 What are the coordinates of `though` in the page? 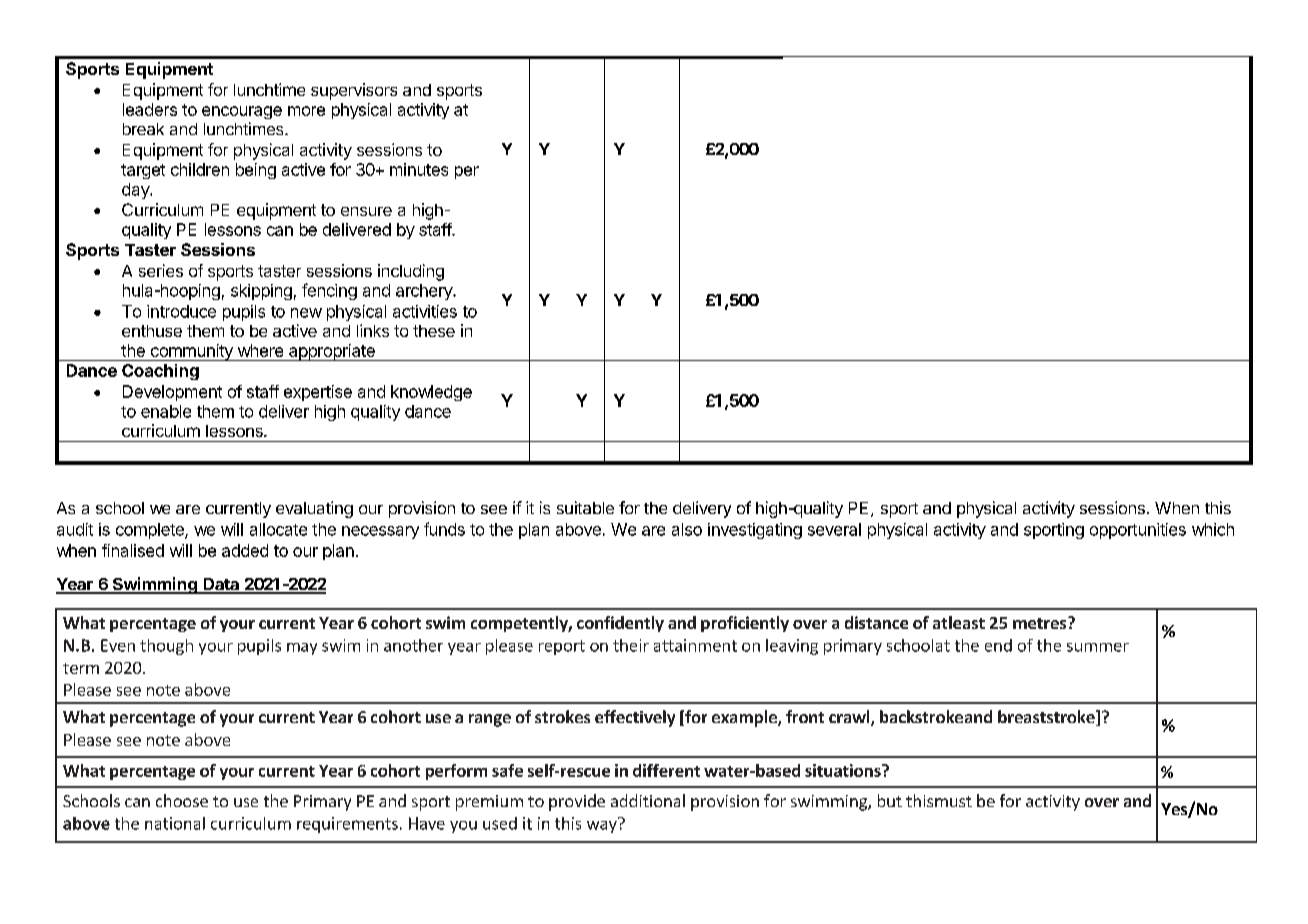 It's located at (166, 647).
